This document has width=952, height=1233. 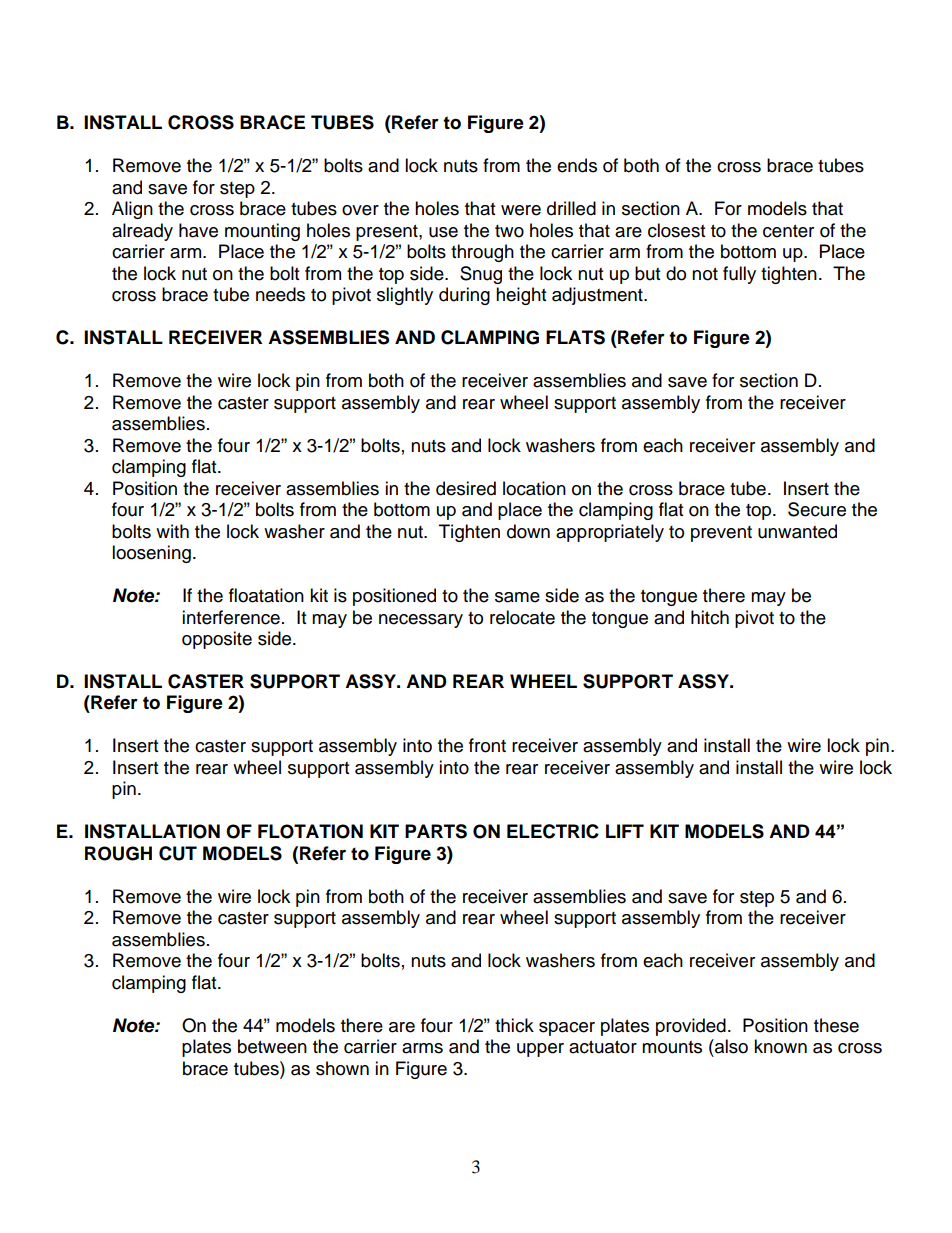 What do you see at coordinates (487, 745) in the document?
I see `front` at bounding box center [487, 745].
